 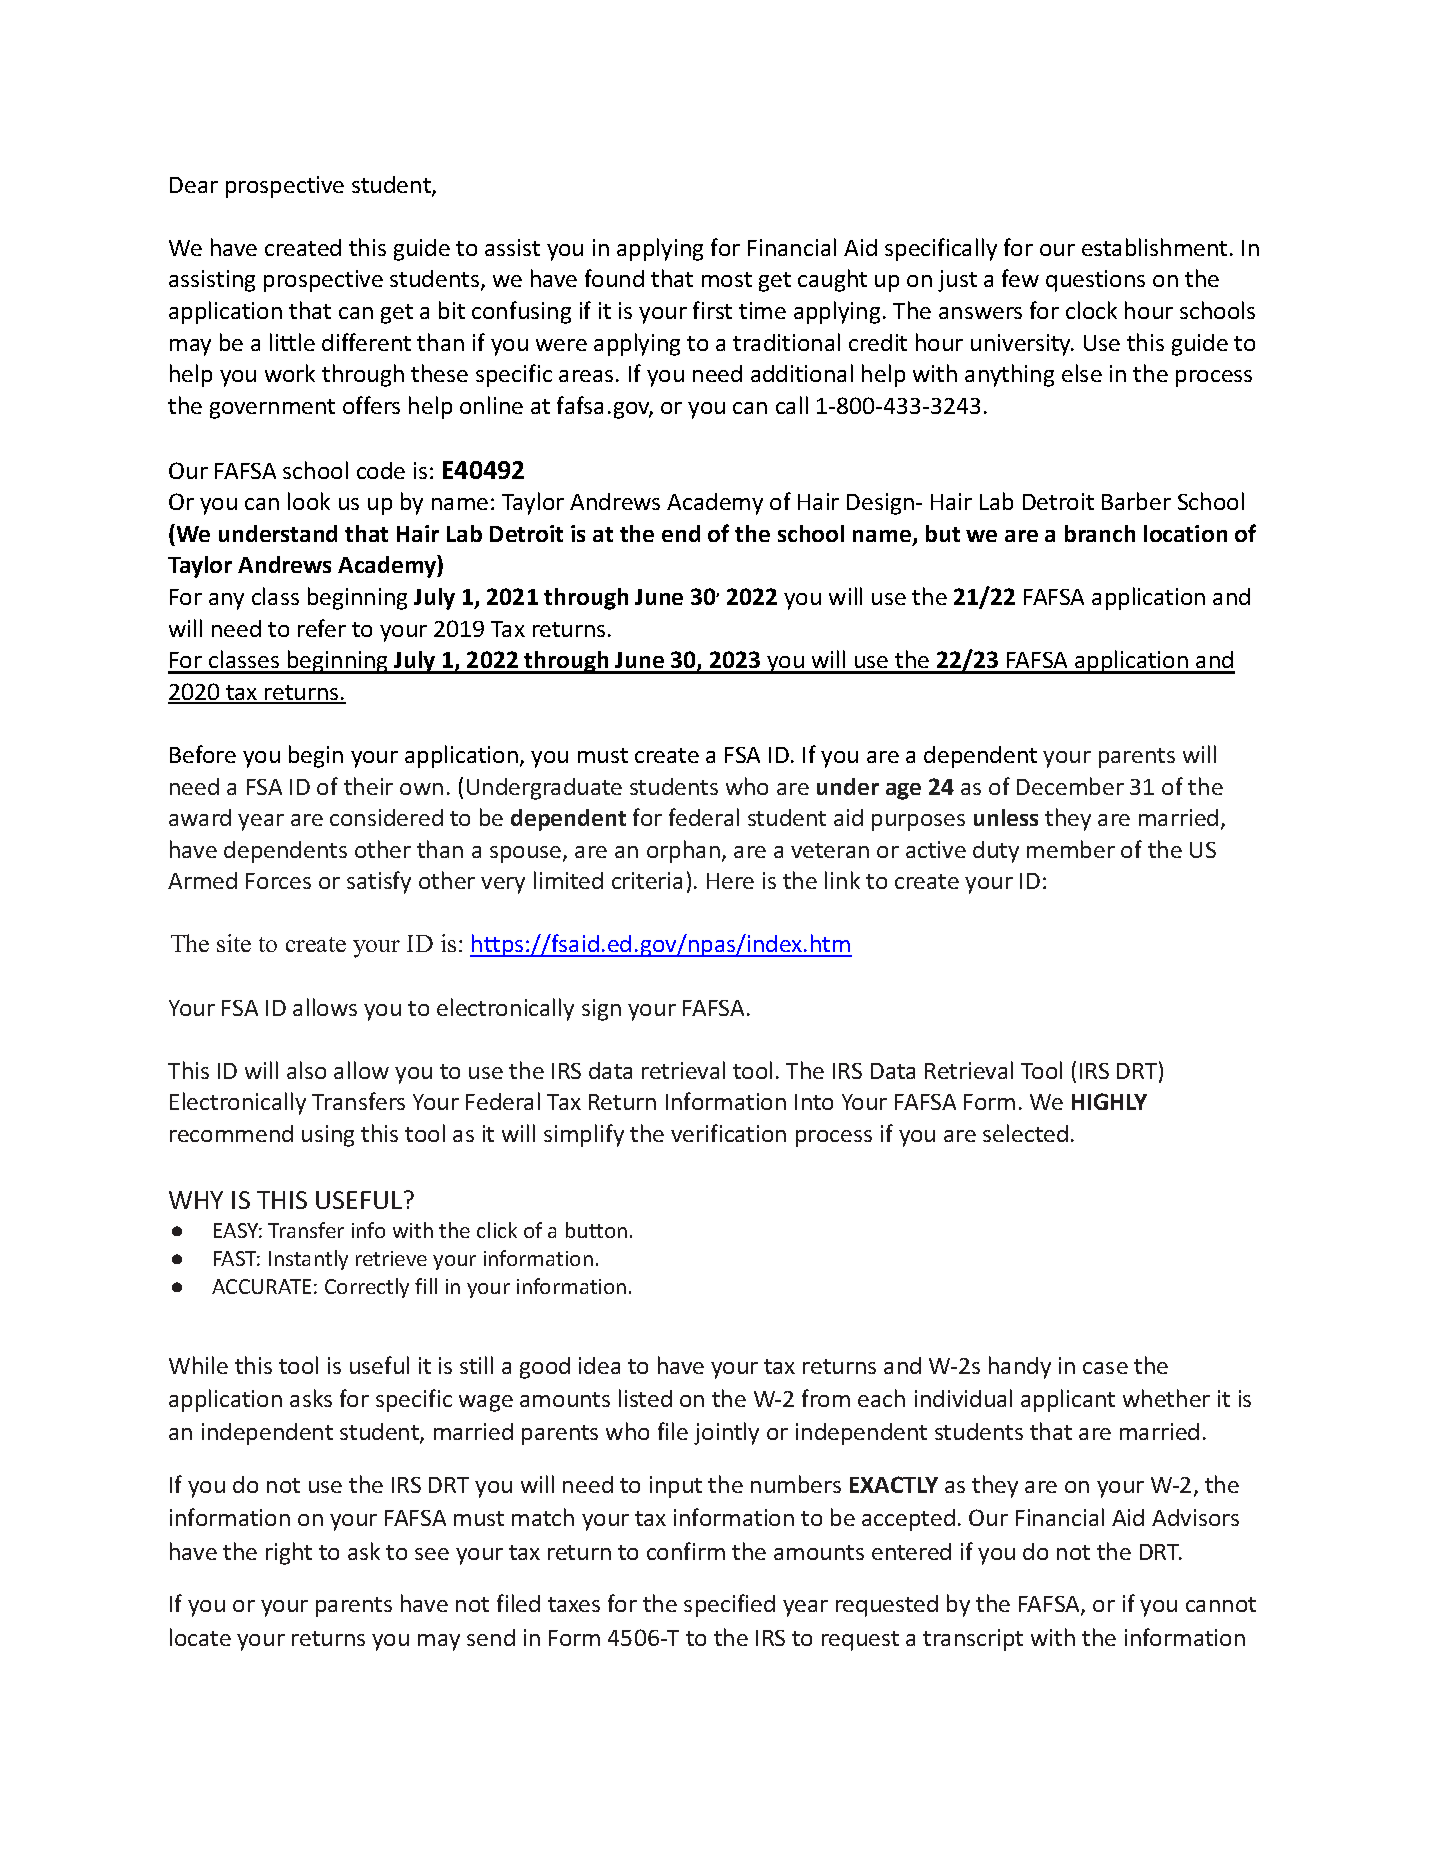 I want to click on right, so click(x=289, y=1553).
